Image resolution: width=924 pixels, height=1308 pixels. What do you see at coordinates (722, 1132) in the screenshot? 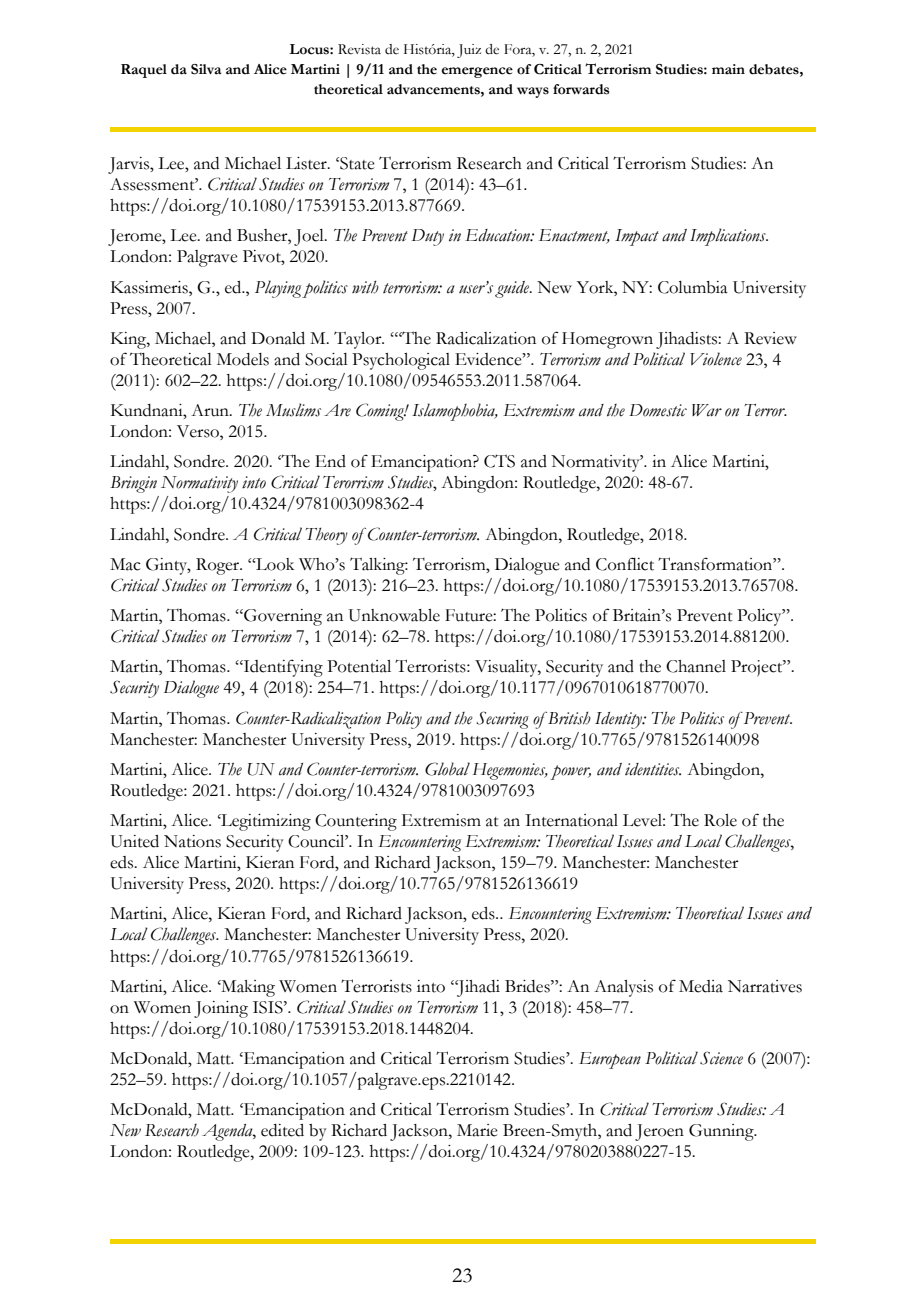
I see `Gunning` at bounding box center [722, 1132].
